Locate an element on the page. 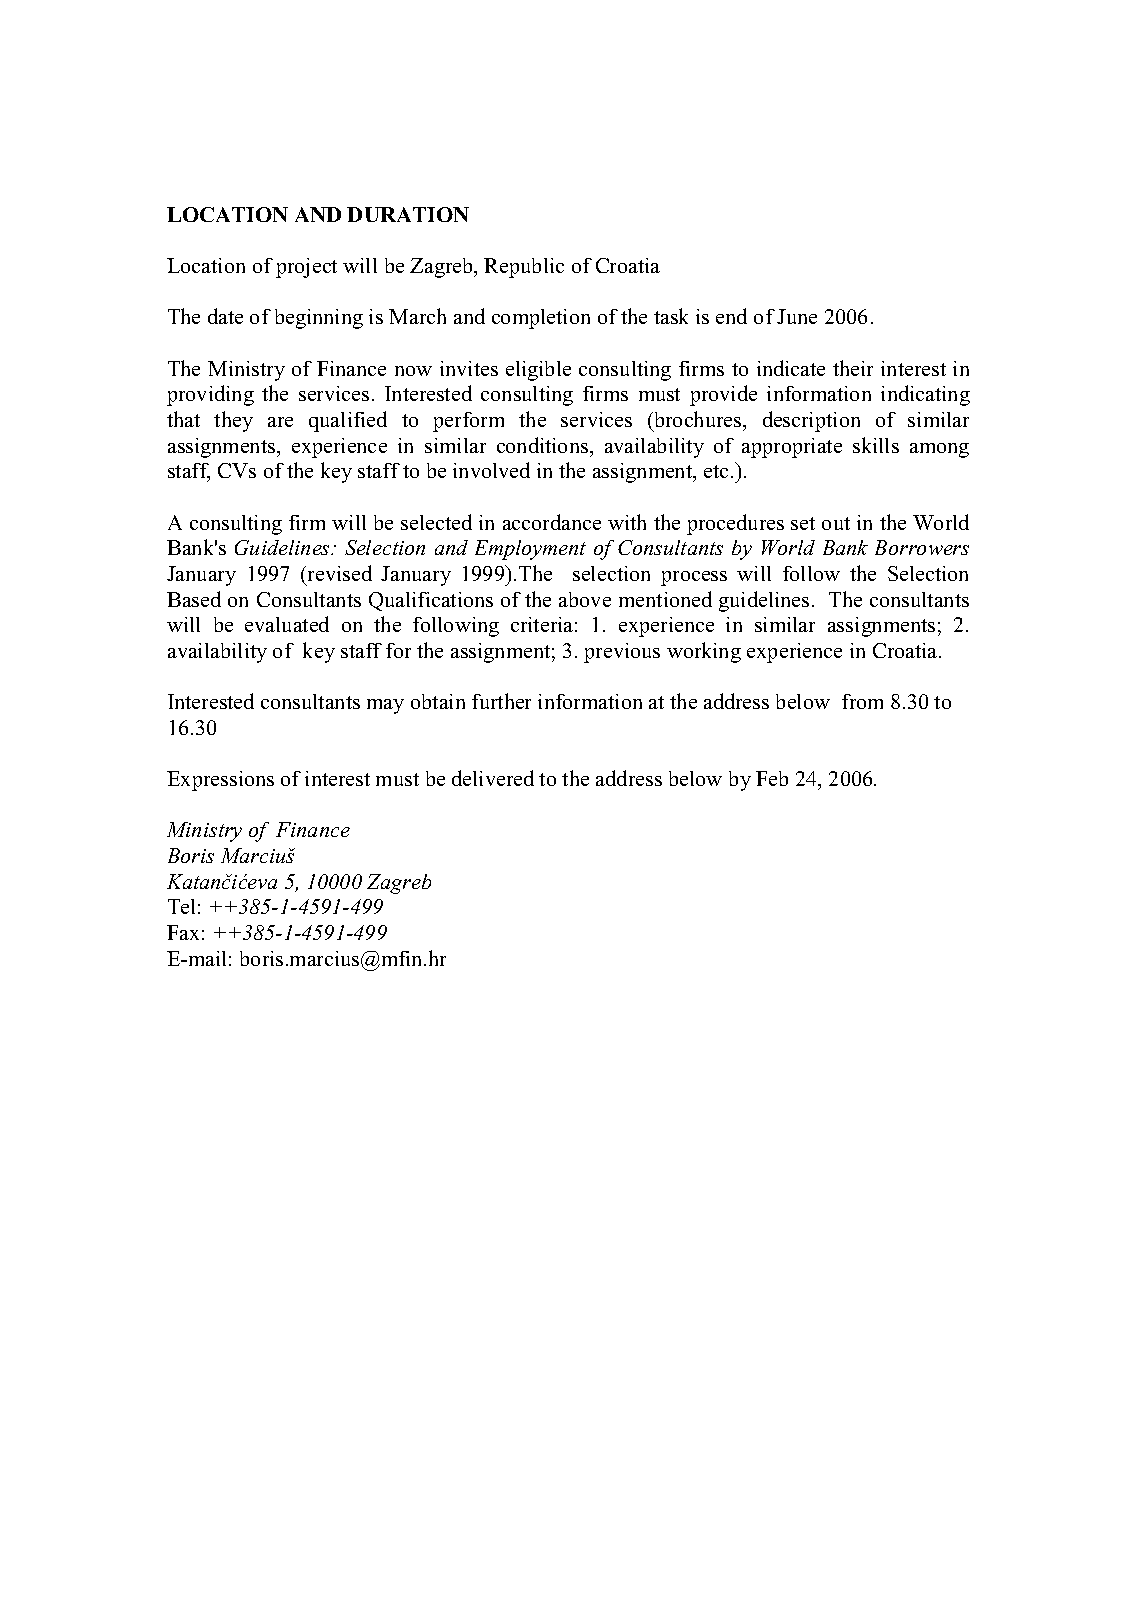 This document has width=1136, height=1608. revised is located at coordinates (338, 573).
